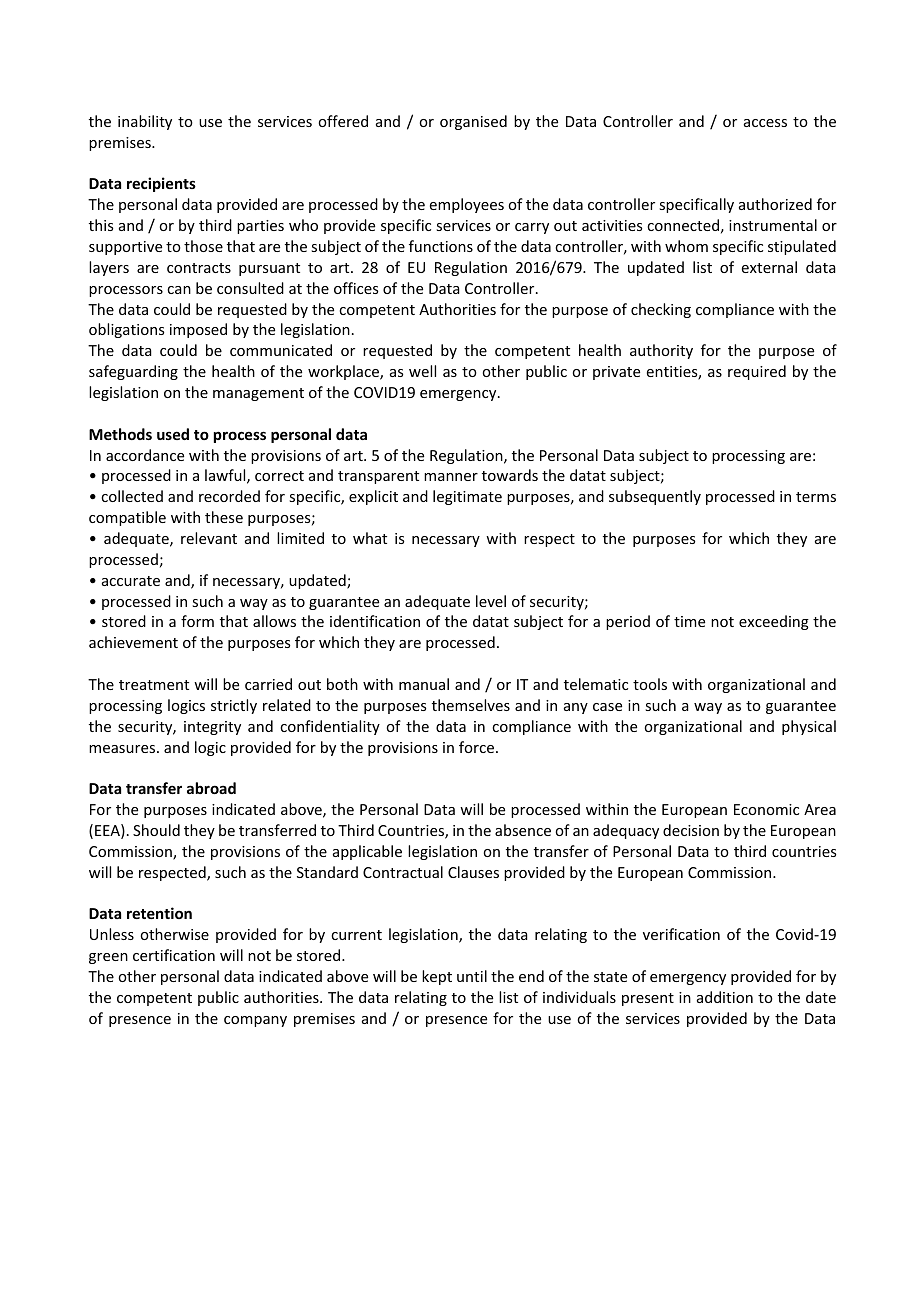 The image size is (924, 1308). I want to click on physical, so click(809, 727).
